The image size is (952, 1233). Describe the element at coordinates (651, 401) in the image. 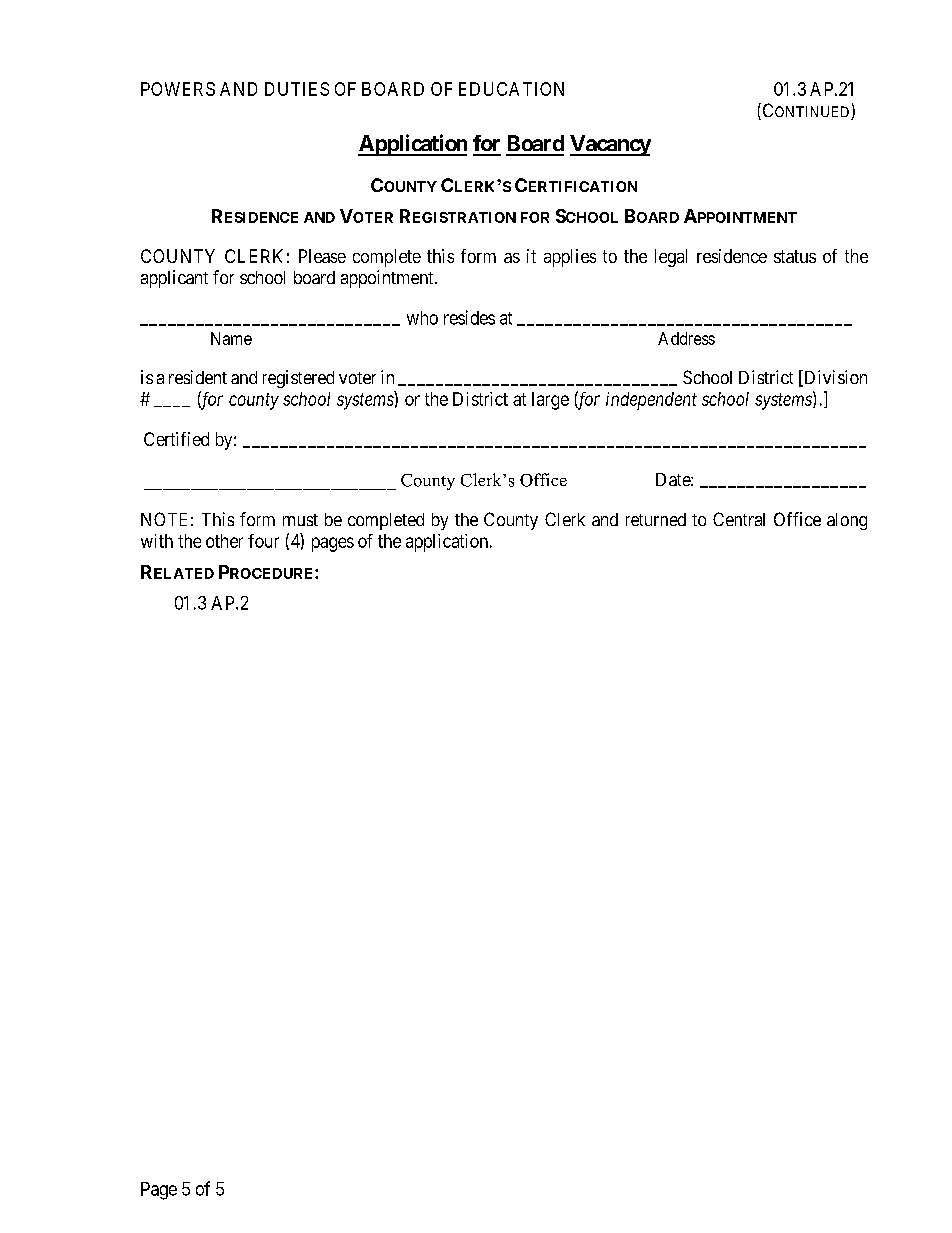

I see `independent` at that location.
